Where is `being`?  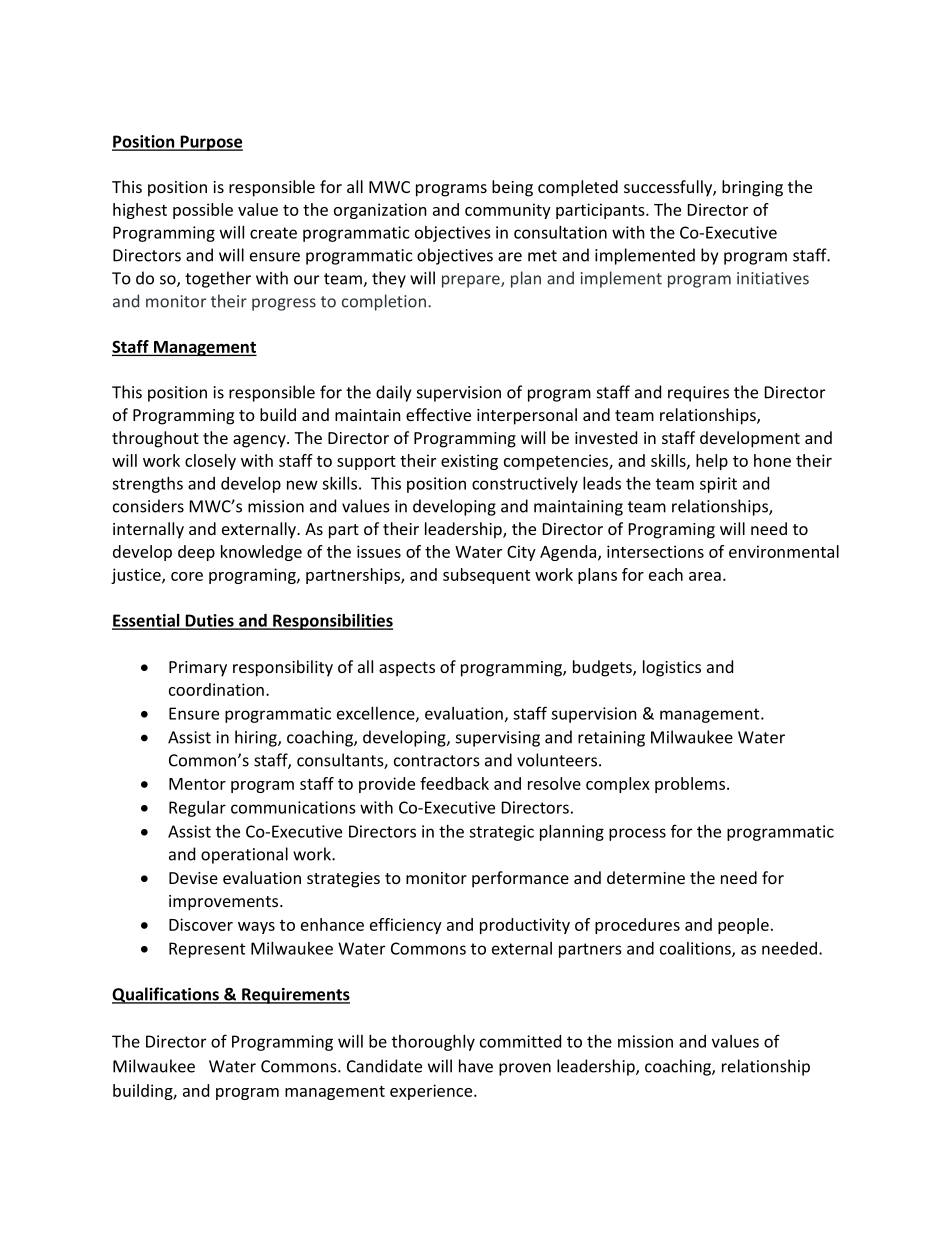 being is located at coordinates (512, 188).
